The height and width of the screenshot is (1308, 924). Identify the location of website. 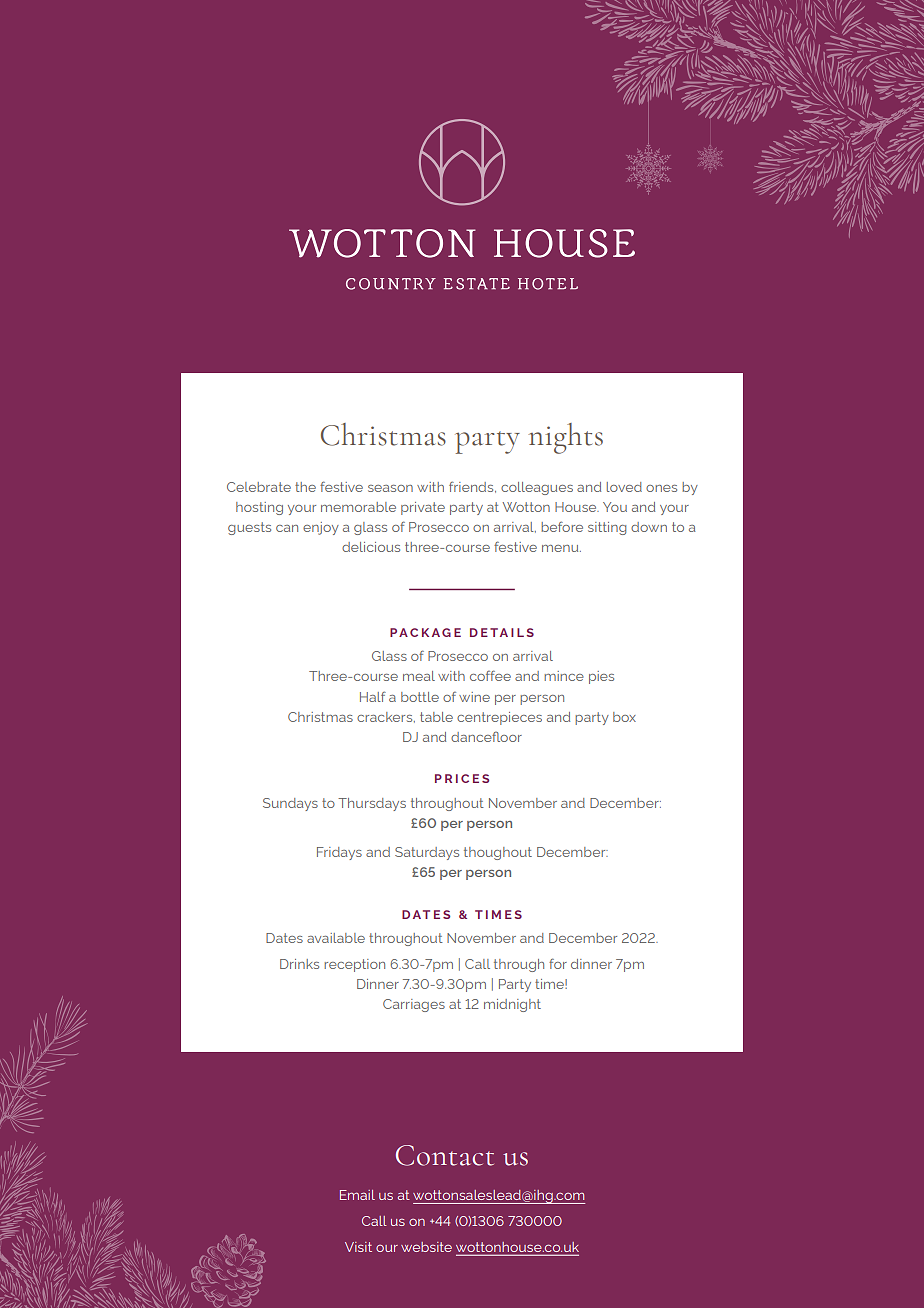
(426, 1247).
